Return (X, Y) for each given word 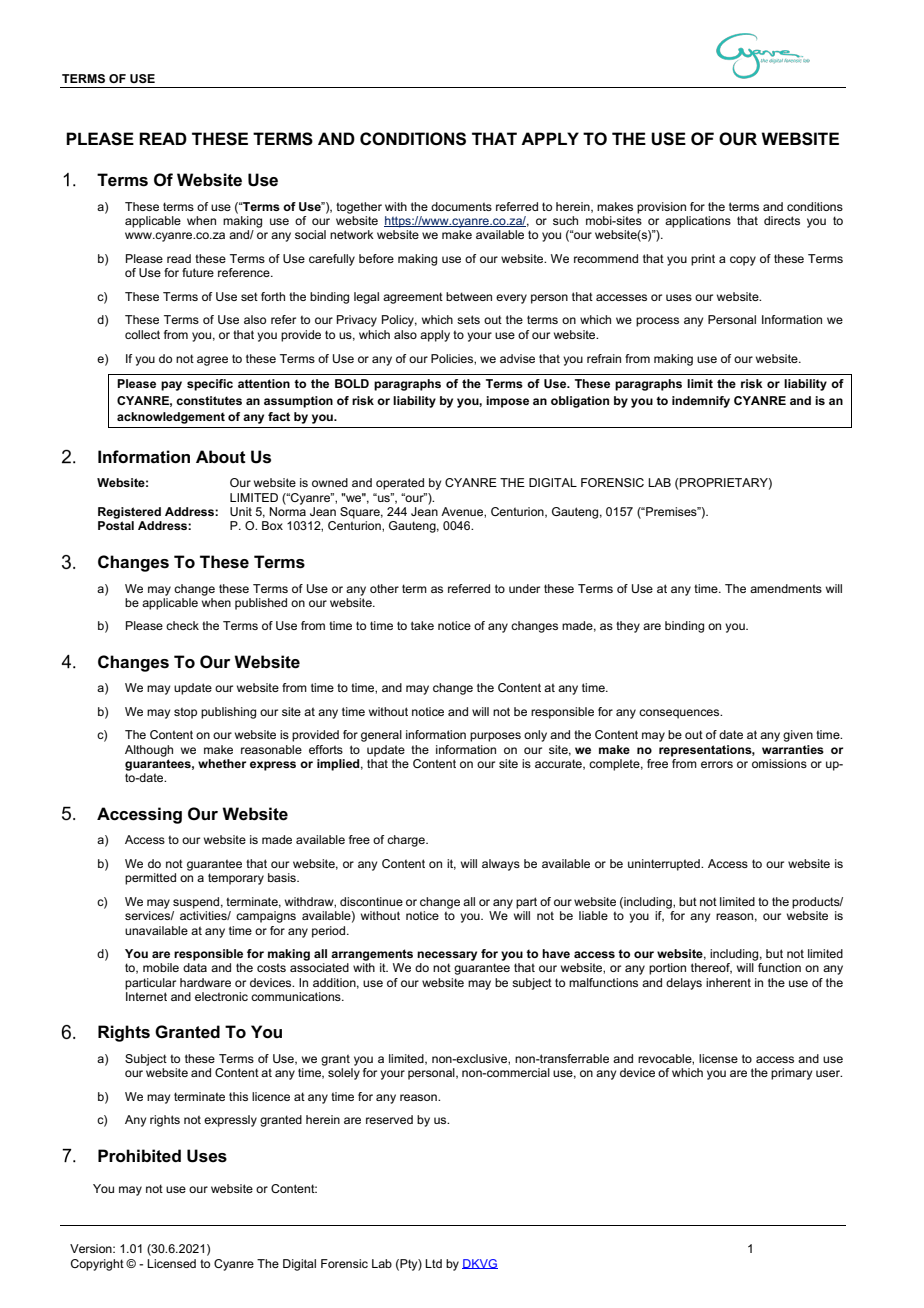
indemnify (701, 402)
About (221, 457)
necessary (447, 956)
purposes (495, 737)
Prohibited (139, 1156)
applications (698, 222)
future (198, 272)
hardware (205, 982)
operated (400, 484)
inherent (728, 982)
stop (185, 713)
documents (461, 206)
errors (717, 764)
